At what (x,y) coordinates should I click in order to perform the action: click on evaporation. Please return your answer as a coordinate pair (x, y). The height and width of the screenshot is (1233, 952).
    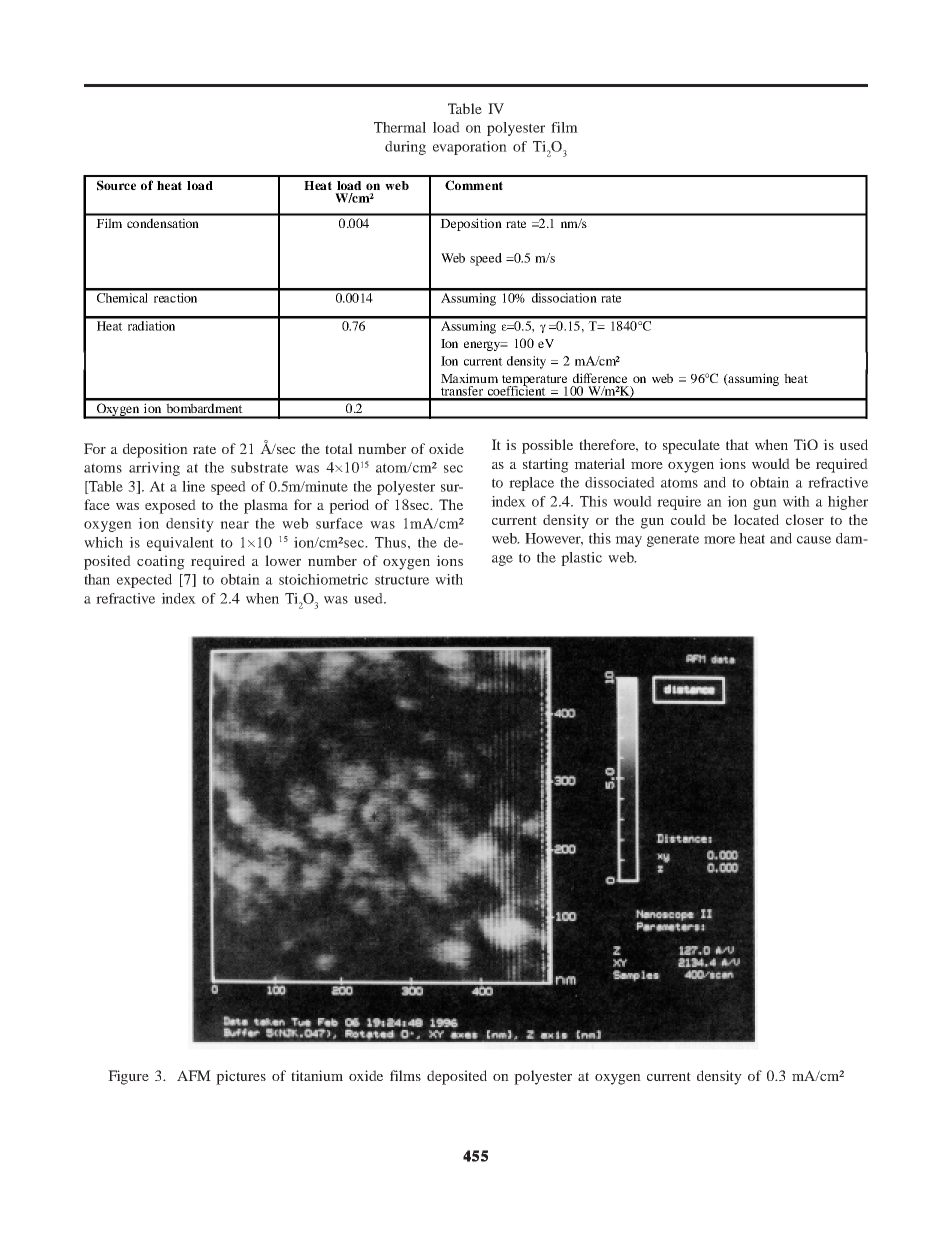
    Looking at the image, I should click on (470, 148).
